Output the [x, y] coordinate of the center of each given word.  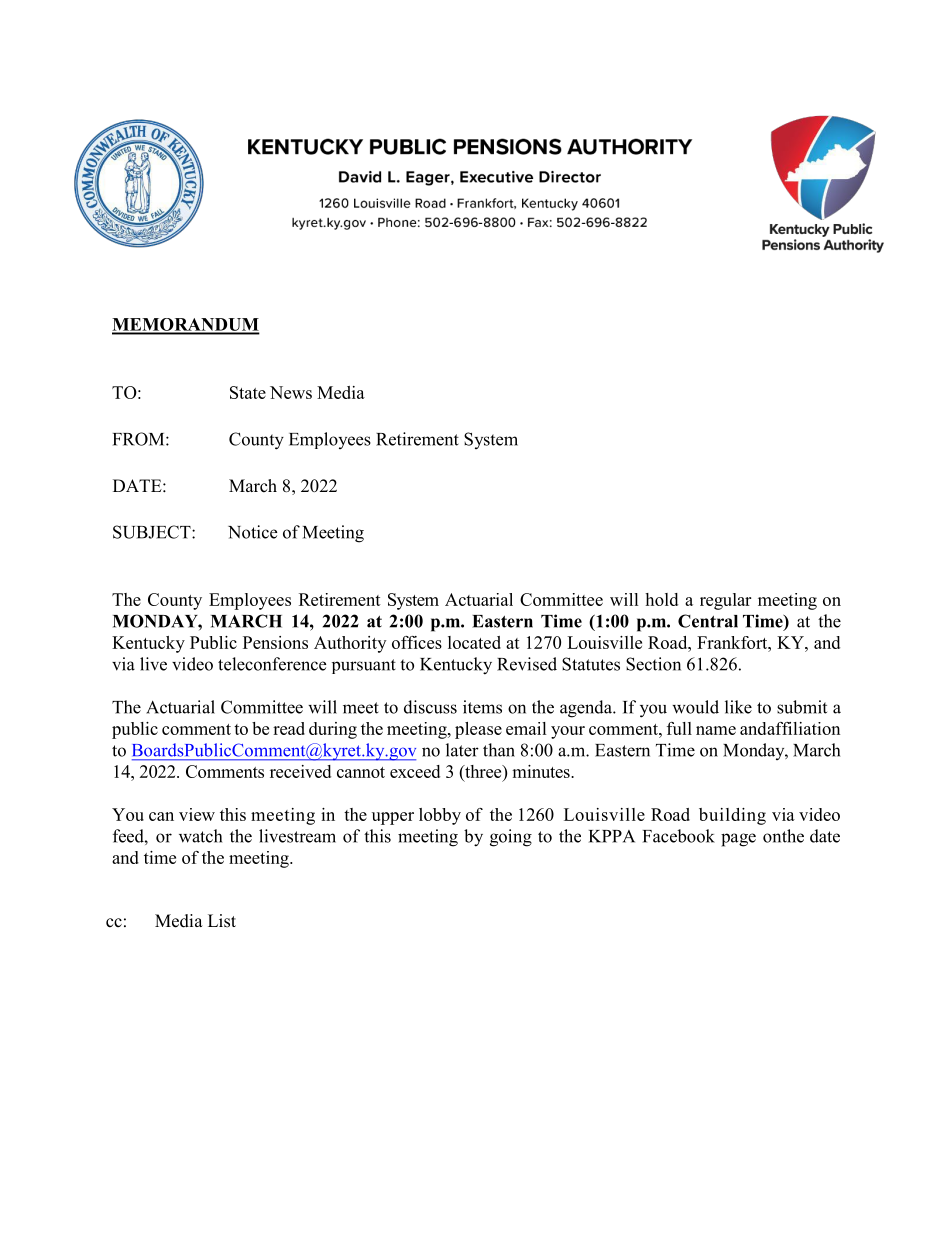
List [222, 921]
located [474, 642]
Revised [527, 664]
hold [661, 599]
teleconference [272, 664]
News [291, 392]
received [300, 771]
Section [653, 664]
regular [725, 601]
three [483, 771]
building [732, 816]
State [248, 392]
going [511, 838]
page [738, 840]
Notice [252, 532]
